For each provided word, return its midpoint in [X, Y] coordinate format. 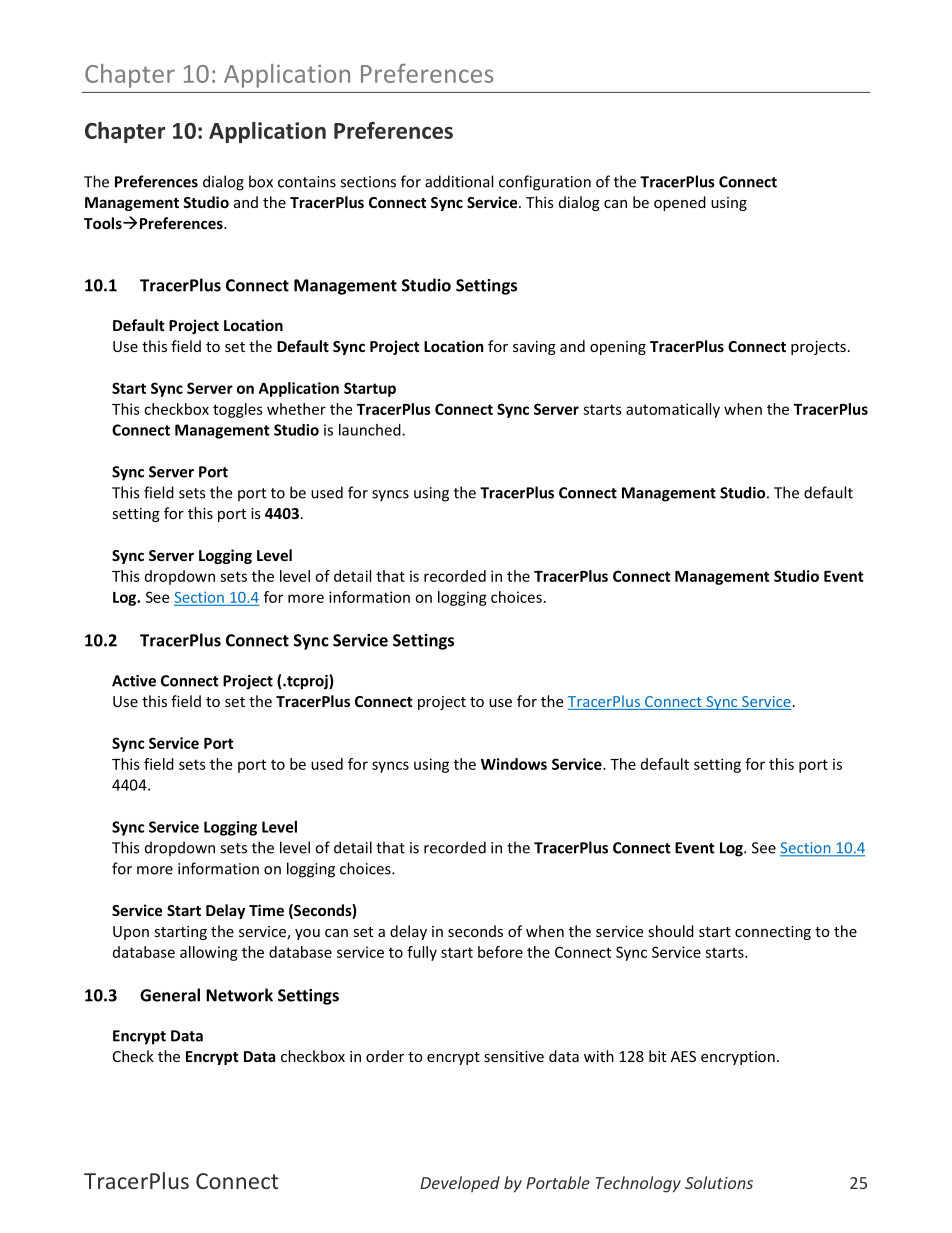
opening [618, 348]
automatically [673, 410]
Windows [514, 764]
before [500, 952]
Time [266, 910]
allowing [209, 953]
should [671, 931]
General [170, 995]
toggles [238, 410]
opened [680, 203]
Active [134, 681]
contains [307, 182]
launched [371, 430]
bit [657, 1056]
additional [459, 181]
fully [422, 953]
